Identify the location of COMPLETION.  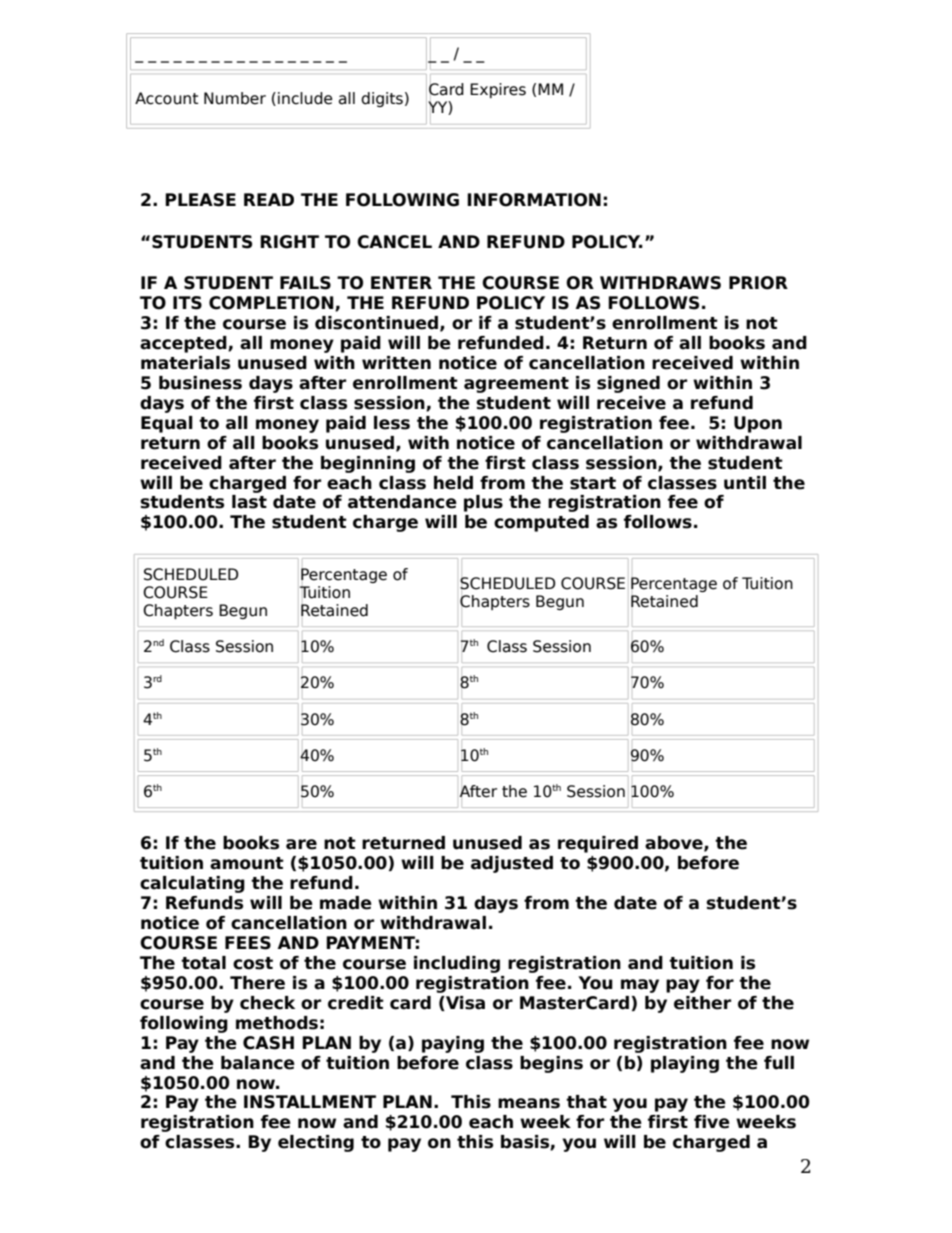
(272, 303).
